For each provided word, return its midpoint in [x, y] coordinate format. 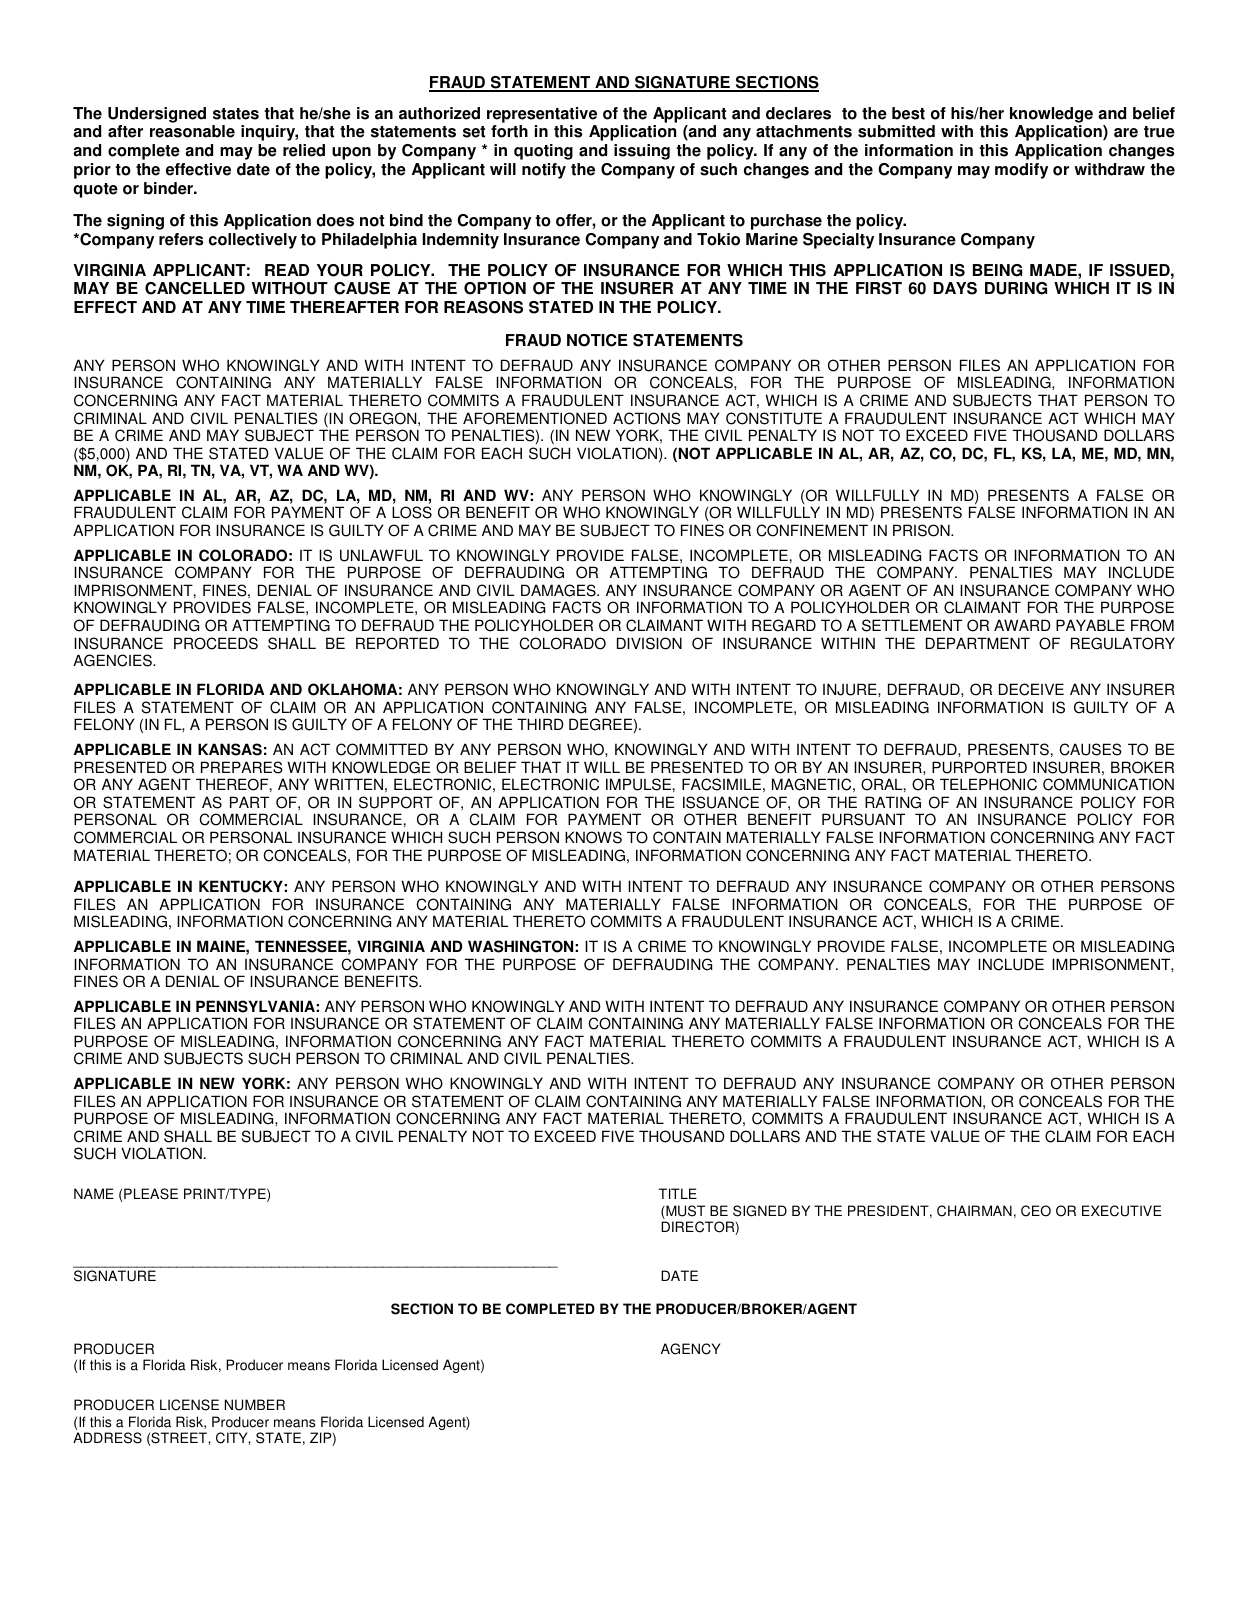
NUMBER [255, 1405]
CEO [1036, 1211]
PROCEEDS [216, 643]
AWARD [1022, 625]
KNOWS [593, 837]
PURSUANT [863, 819]
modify [1021, 171]
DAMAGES [559, 590]
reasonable [192, 131]
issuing [642, 152]
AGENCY [690, 1349]
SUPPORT [396, 802]
